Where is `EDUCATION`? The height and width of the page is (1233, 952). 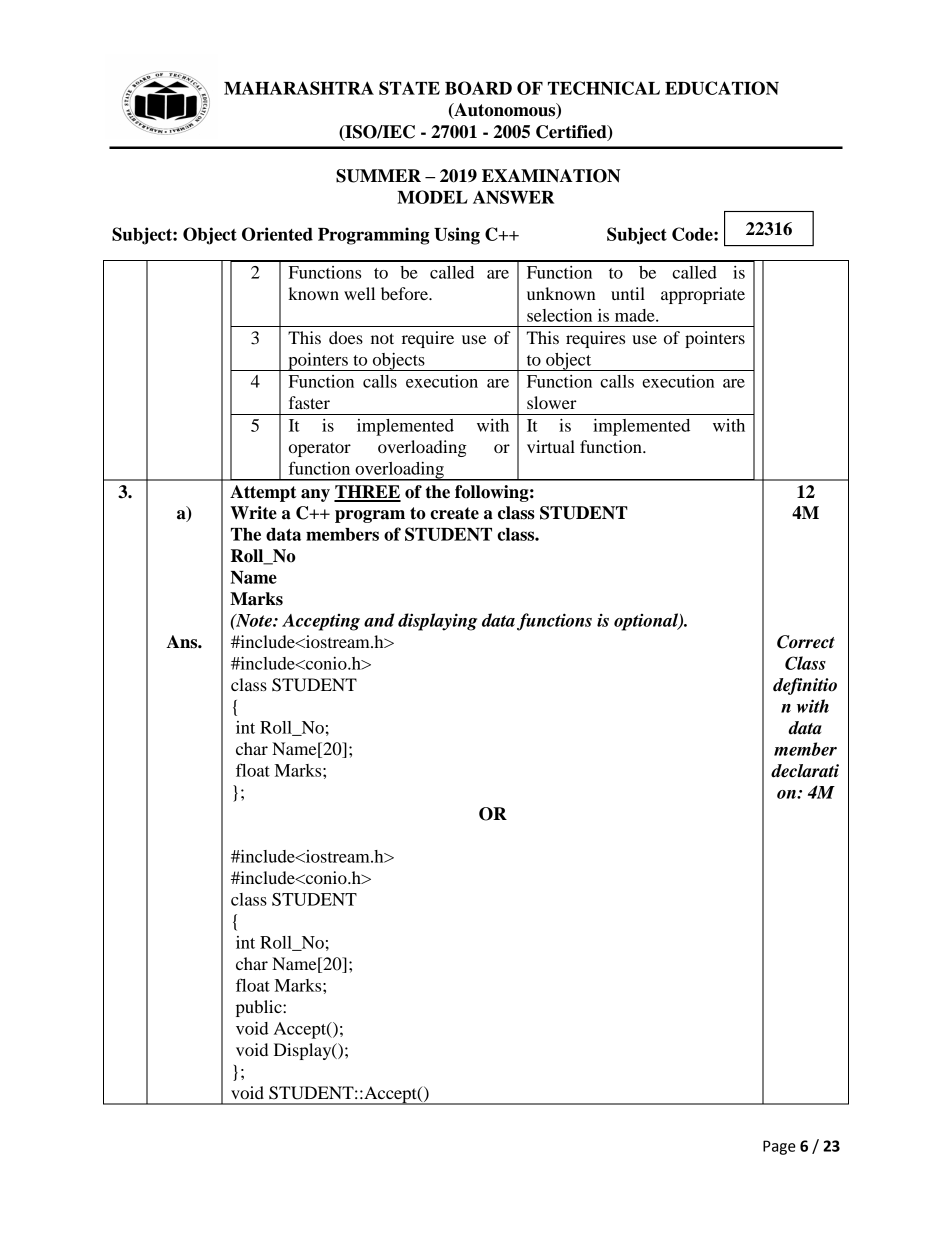
EDUCATION is located at coordinates (722, 88).
